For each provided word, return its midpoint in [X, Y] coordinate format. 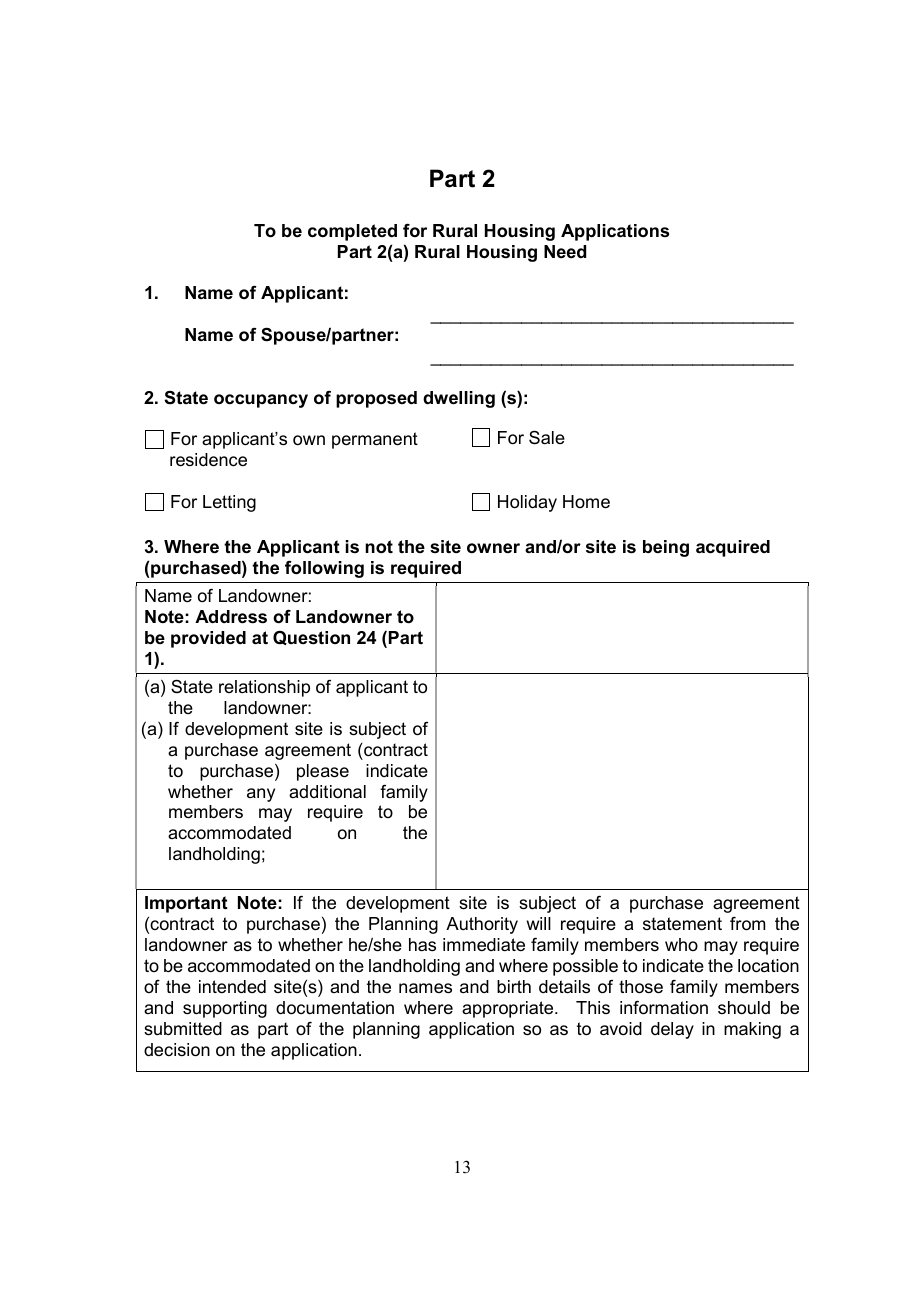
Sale [547, 437]
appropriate [509, 1009]
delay [672, 1030]
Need [565, 251]
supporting [225, 1009]
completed [352, 232]
